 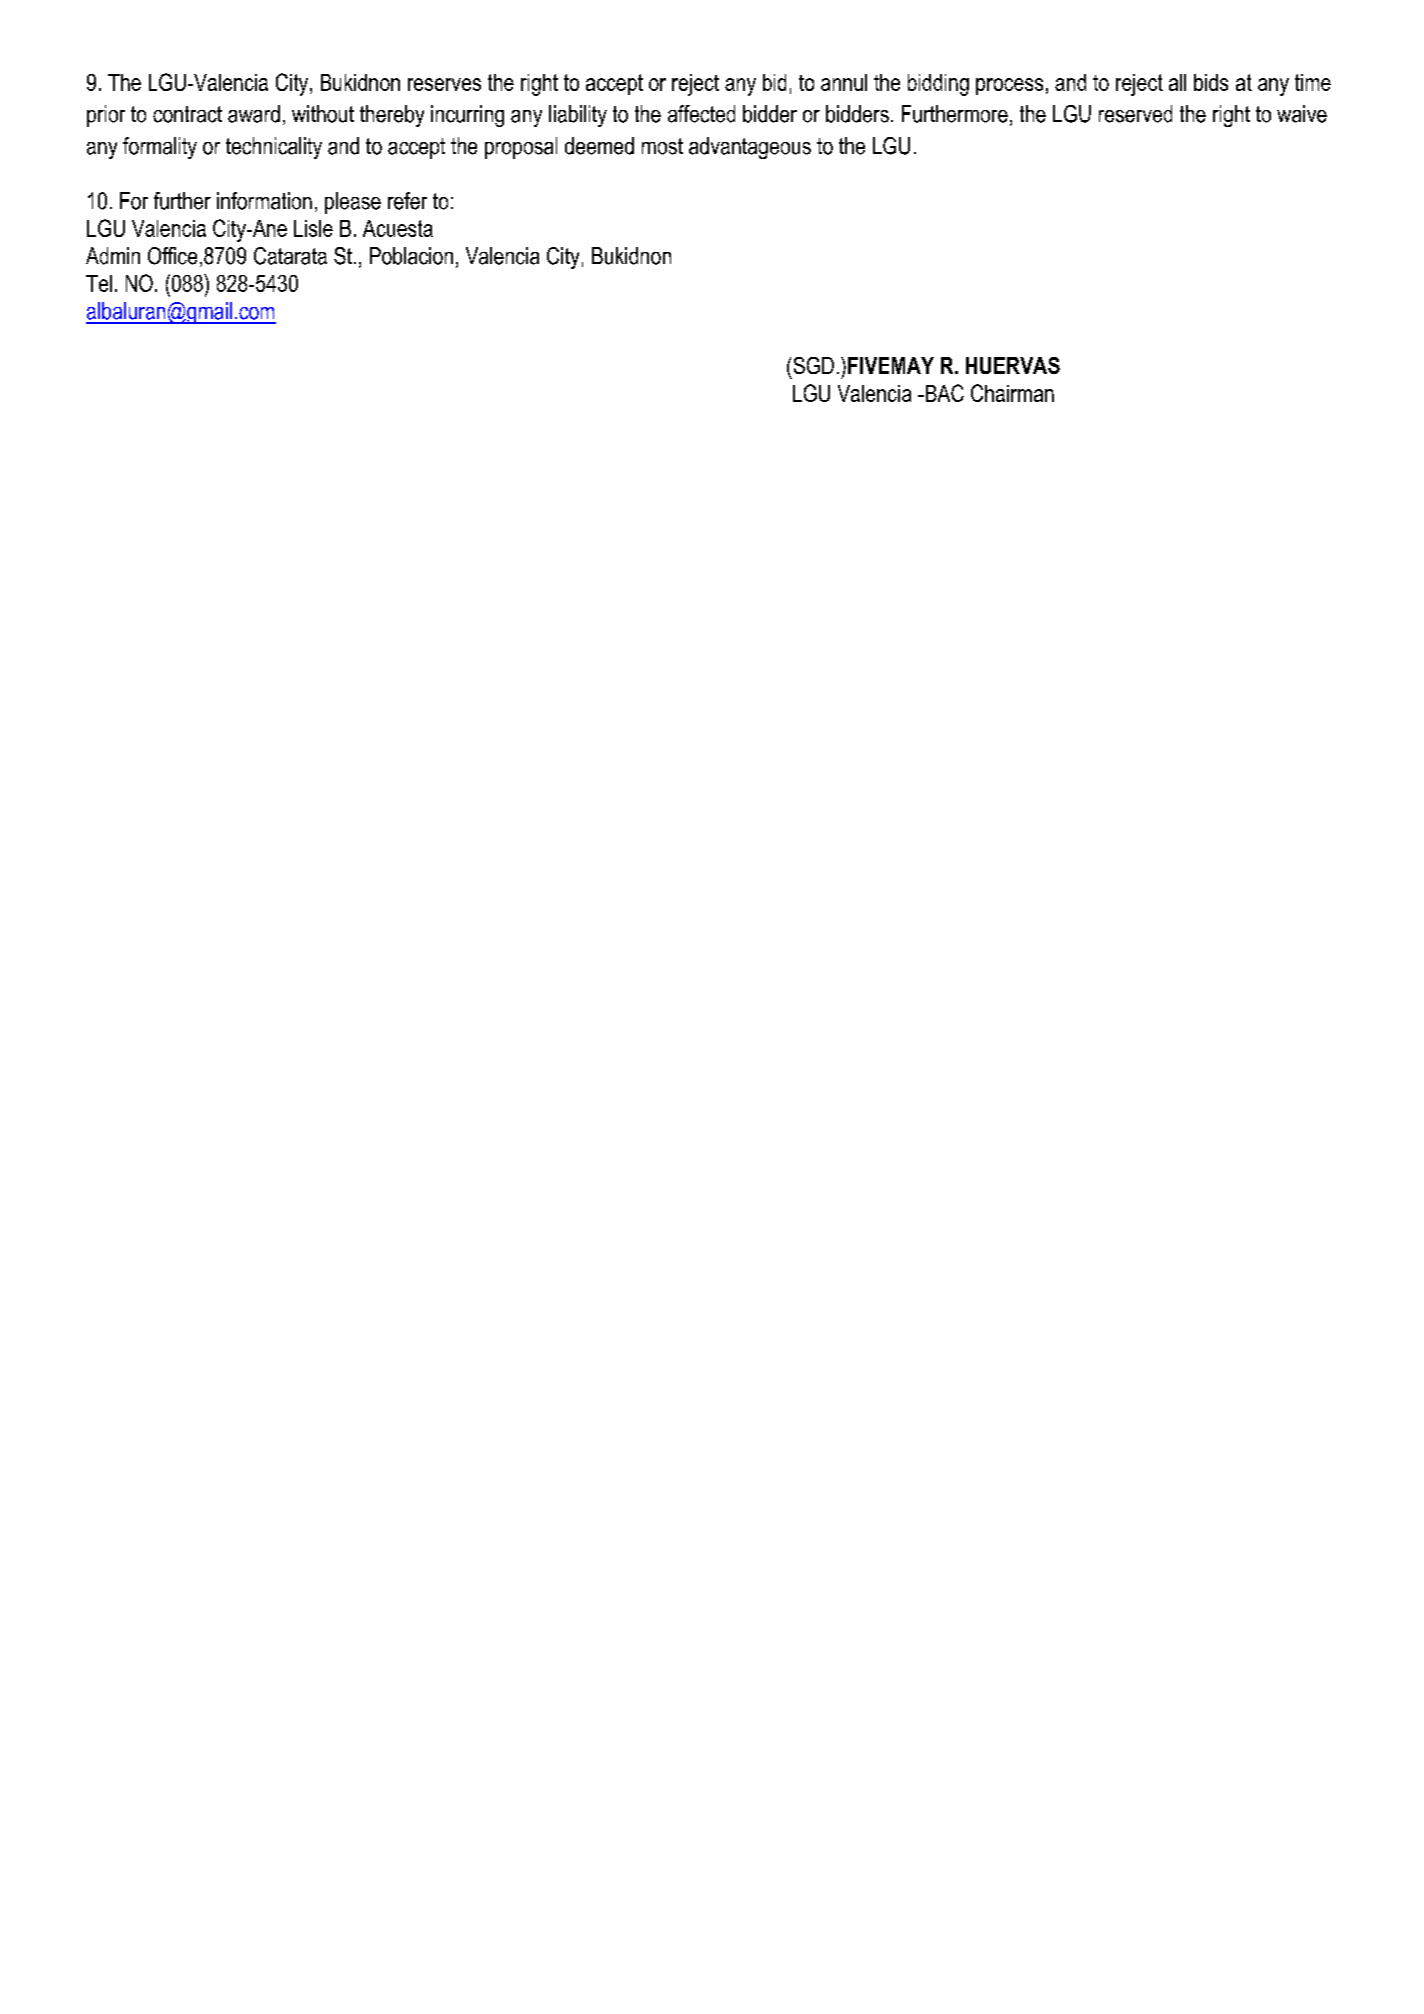 I want to click on award, so click(x=254, y=114).
